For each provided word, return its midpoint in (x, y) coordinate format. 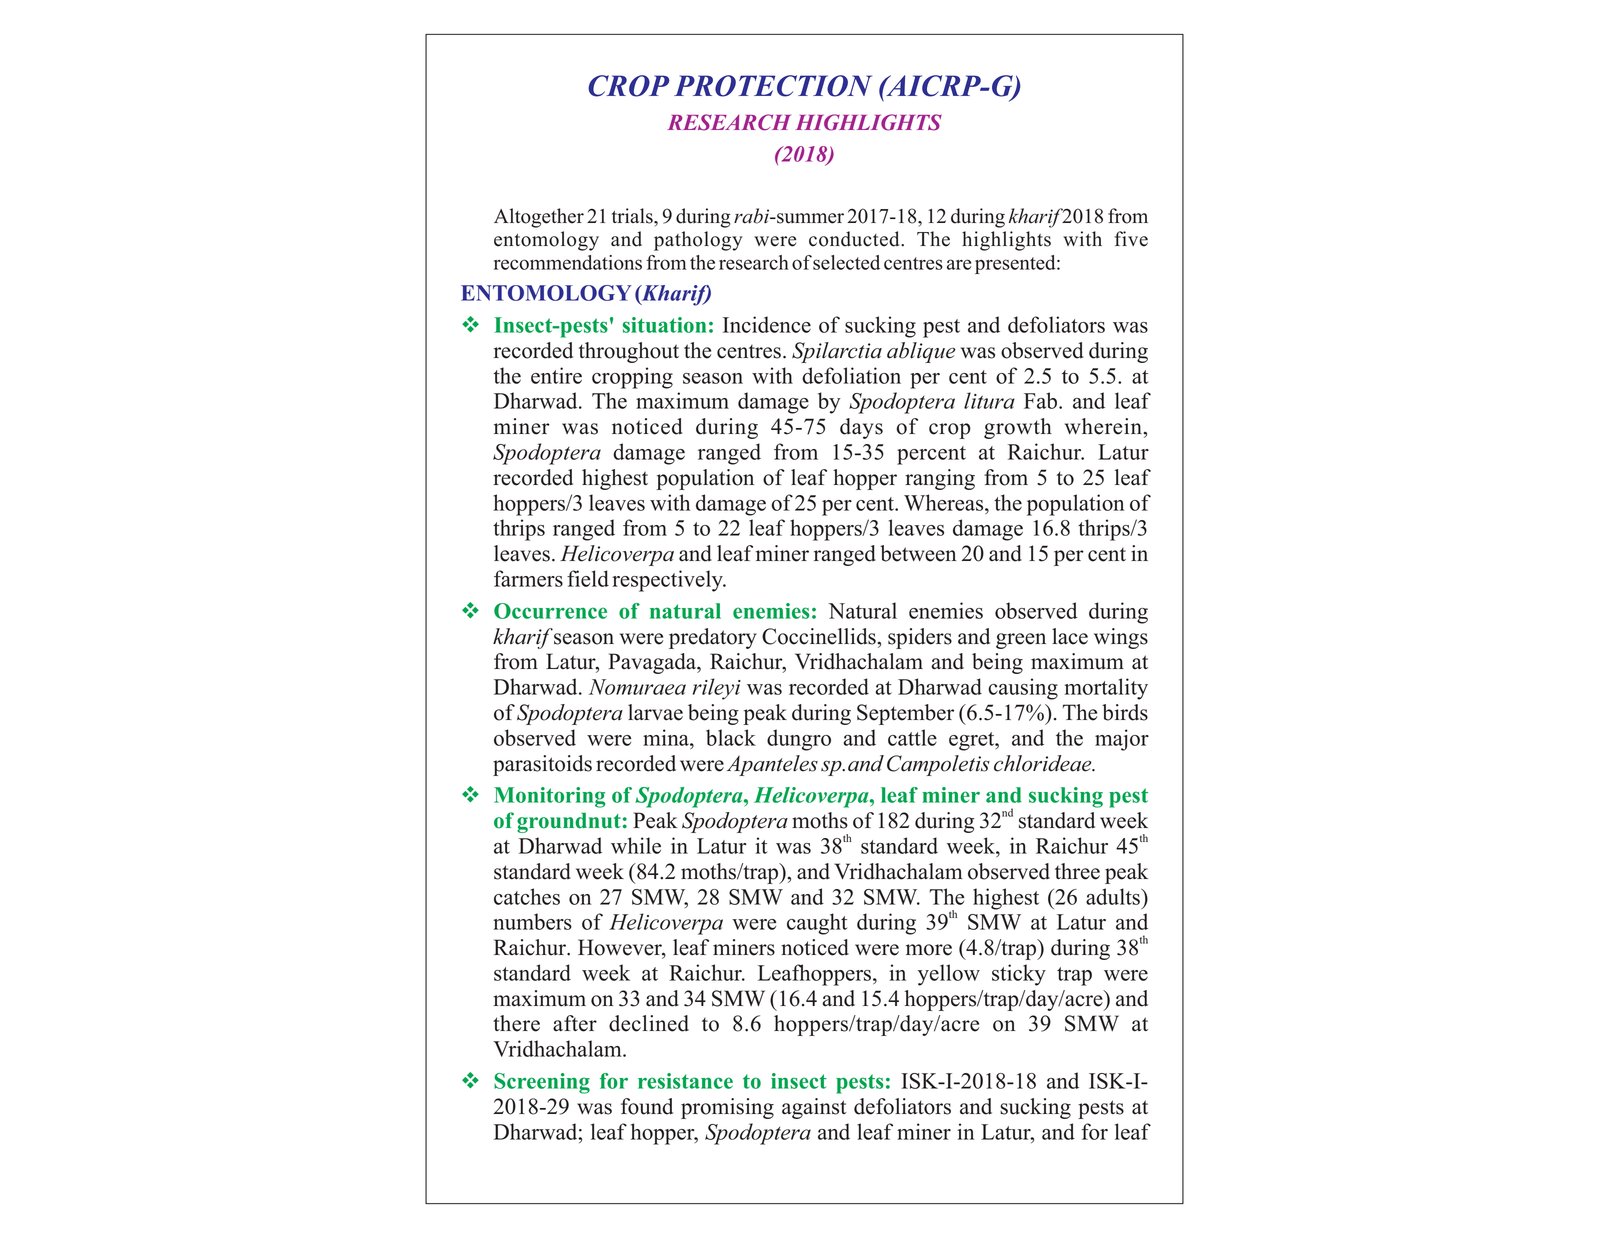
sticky (1019, 975)
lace (1070, 636)
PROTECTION (773, 86)
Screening (542, 1083)
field (588, 578)
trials (633, 216)
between (918, 553)
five (1131, 239)
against (814, 1108)
